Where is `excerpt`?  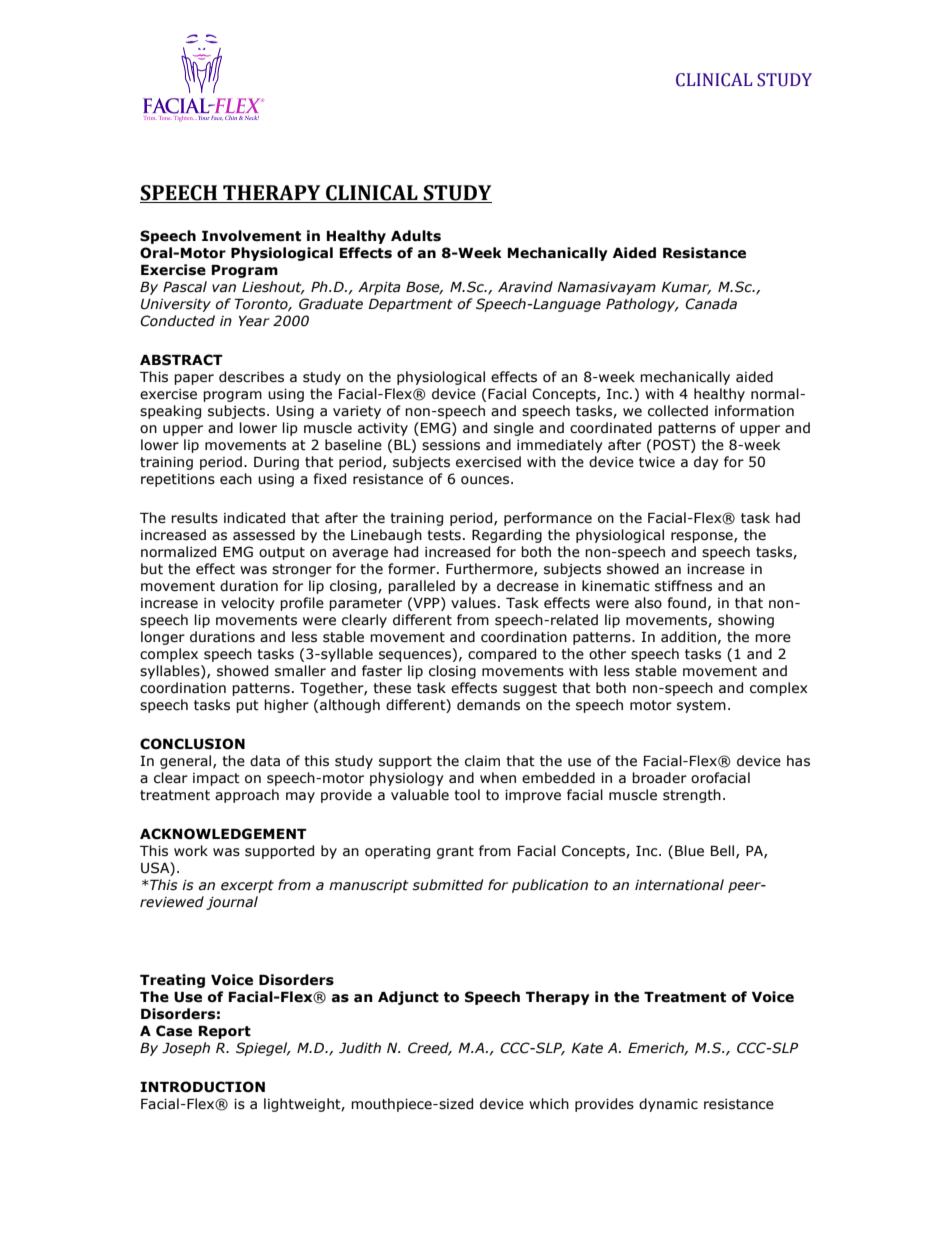 excerpt is located at coordinates (247, 886).
